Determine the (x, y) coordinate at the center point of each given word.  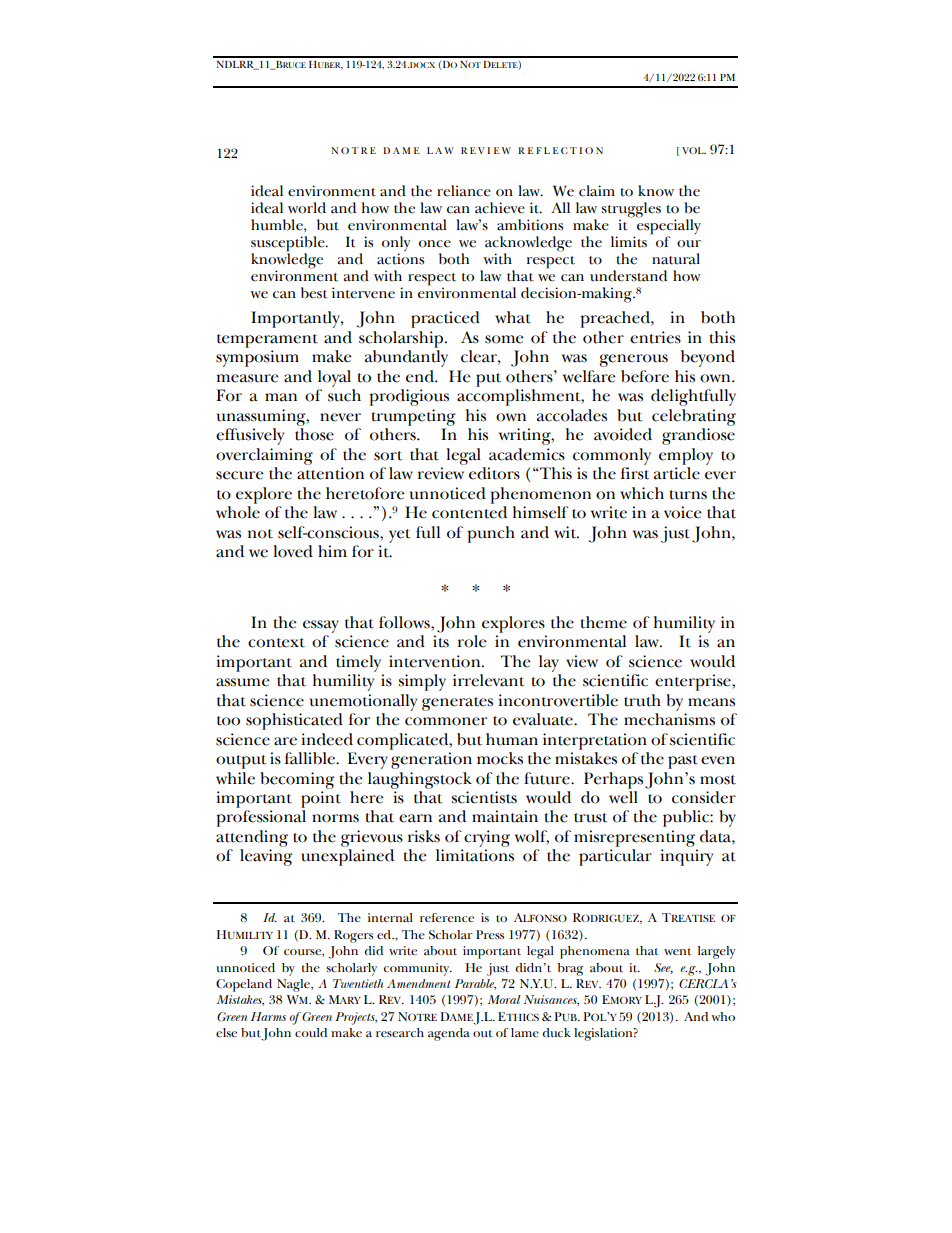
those (314, 434)
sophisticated (294, 721)
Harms (268, 1016)
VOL (694, 150)
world (307, 208)
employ (686, 456)
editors (494, 473)
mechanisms (669, 719)
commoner (446, 721)
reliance (464, 191)
